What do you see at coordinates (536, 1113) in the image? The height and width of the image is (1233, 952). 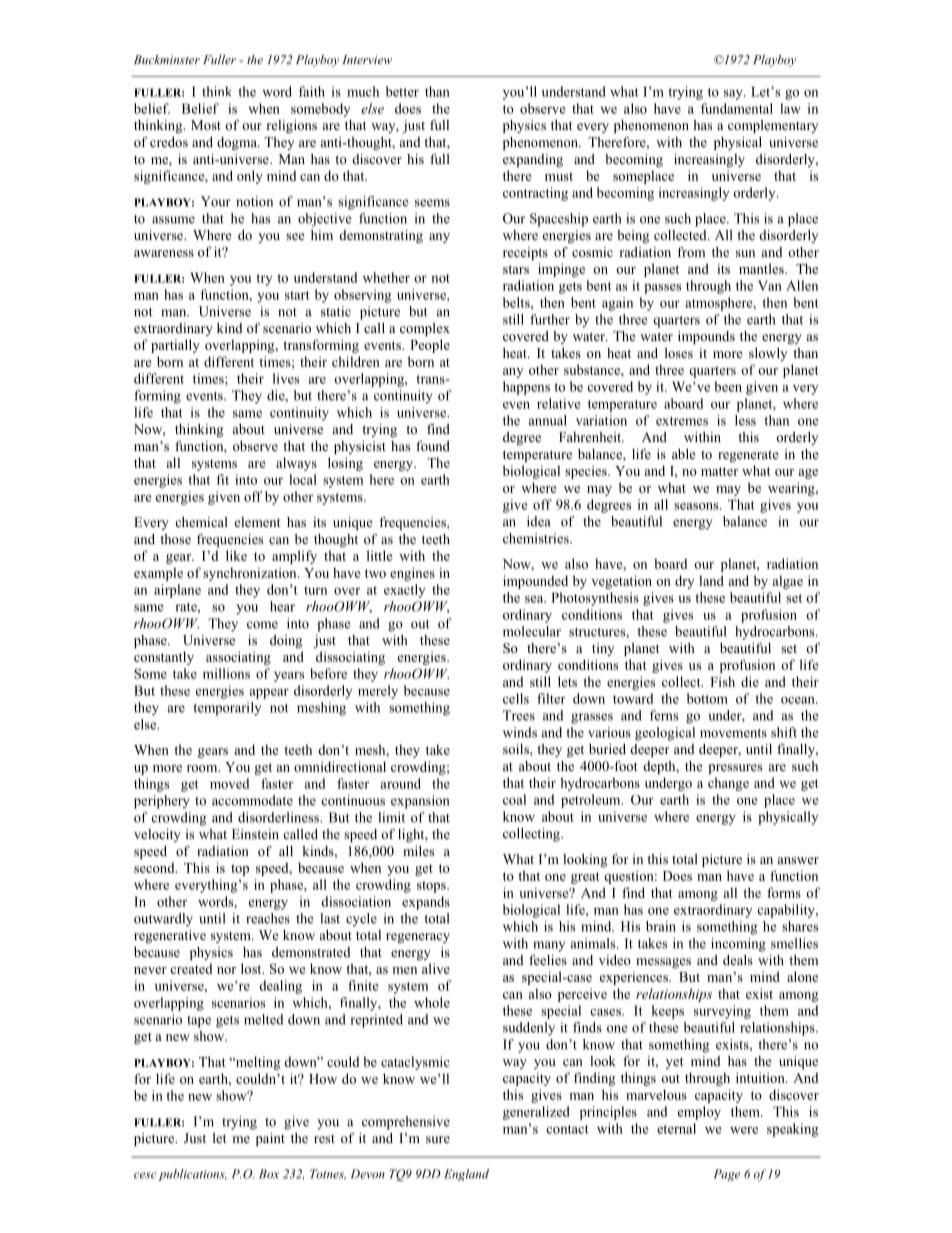 I see `generalized` at bounding box center [536, 1113].
